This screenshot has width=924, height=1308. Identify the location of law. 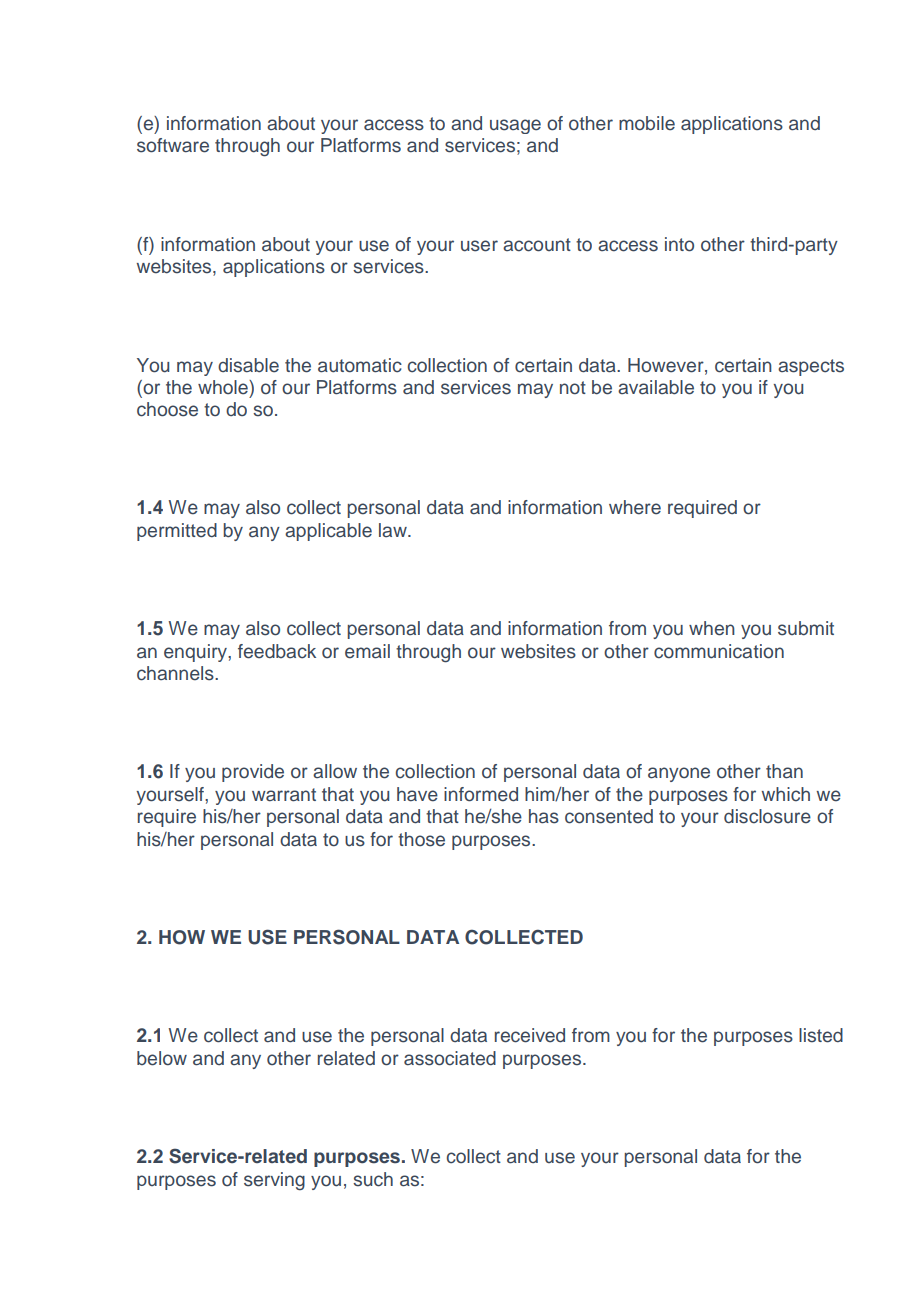
(394, 530).
